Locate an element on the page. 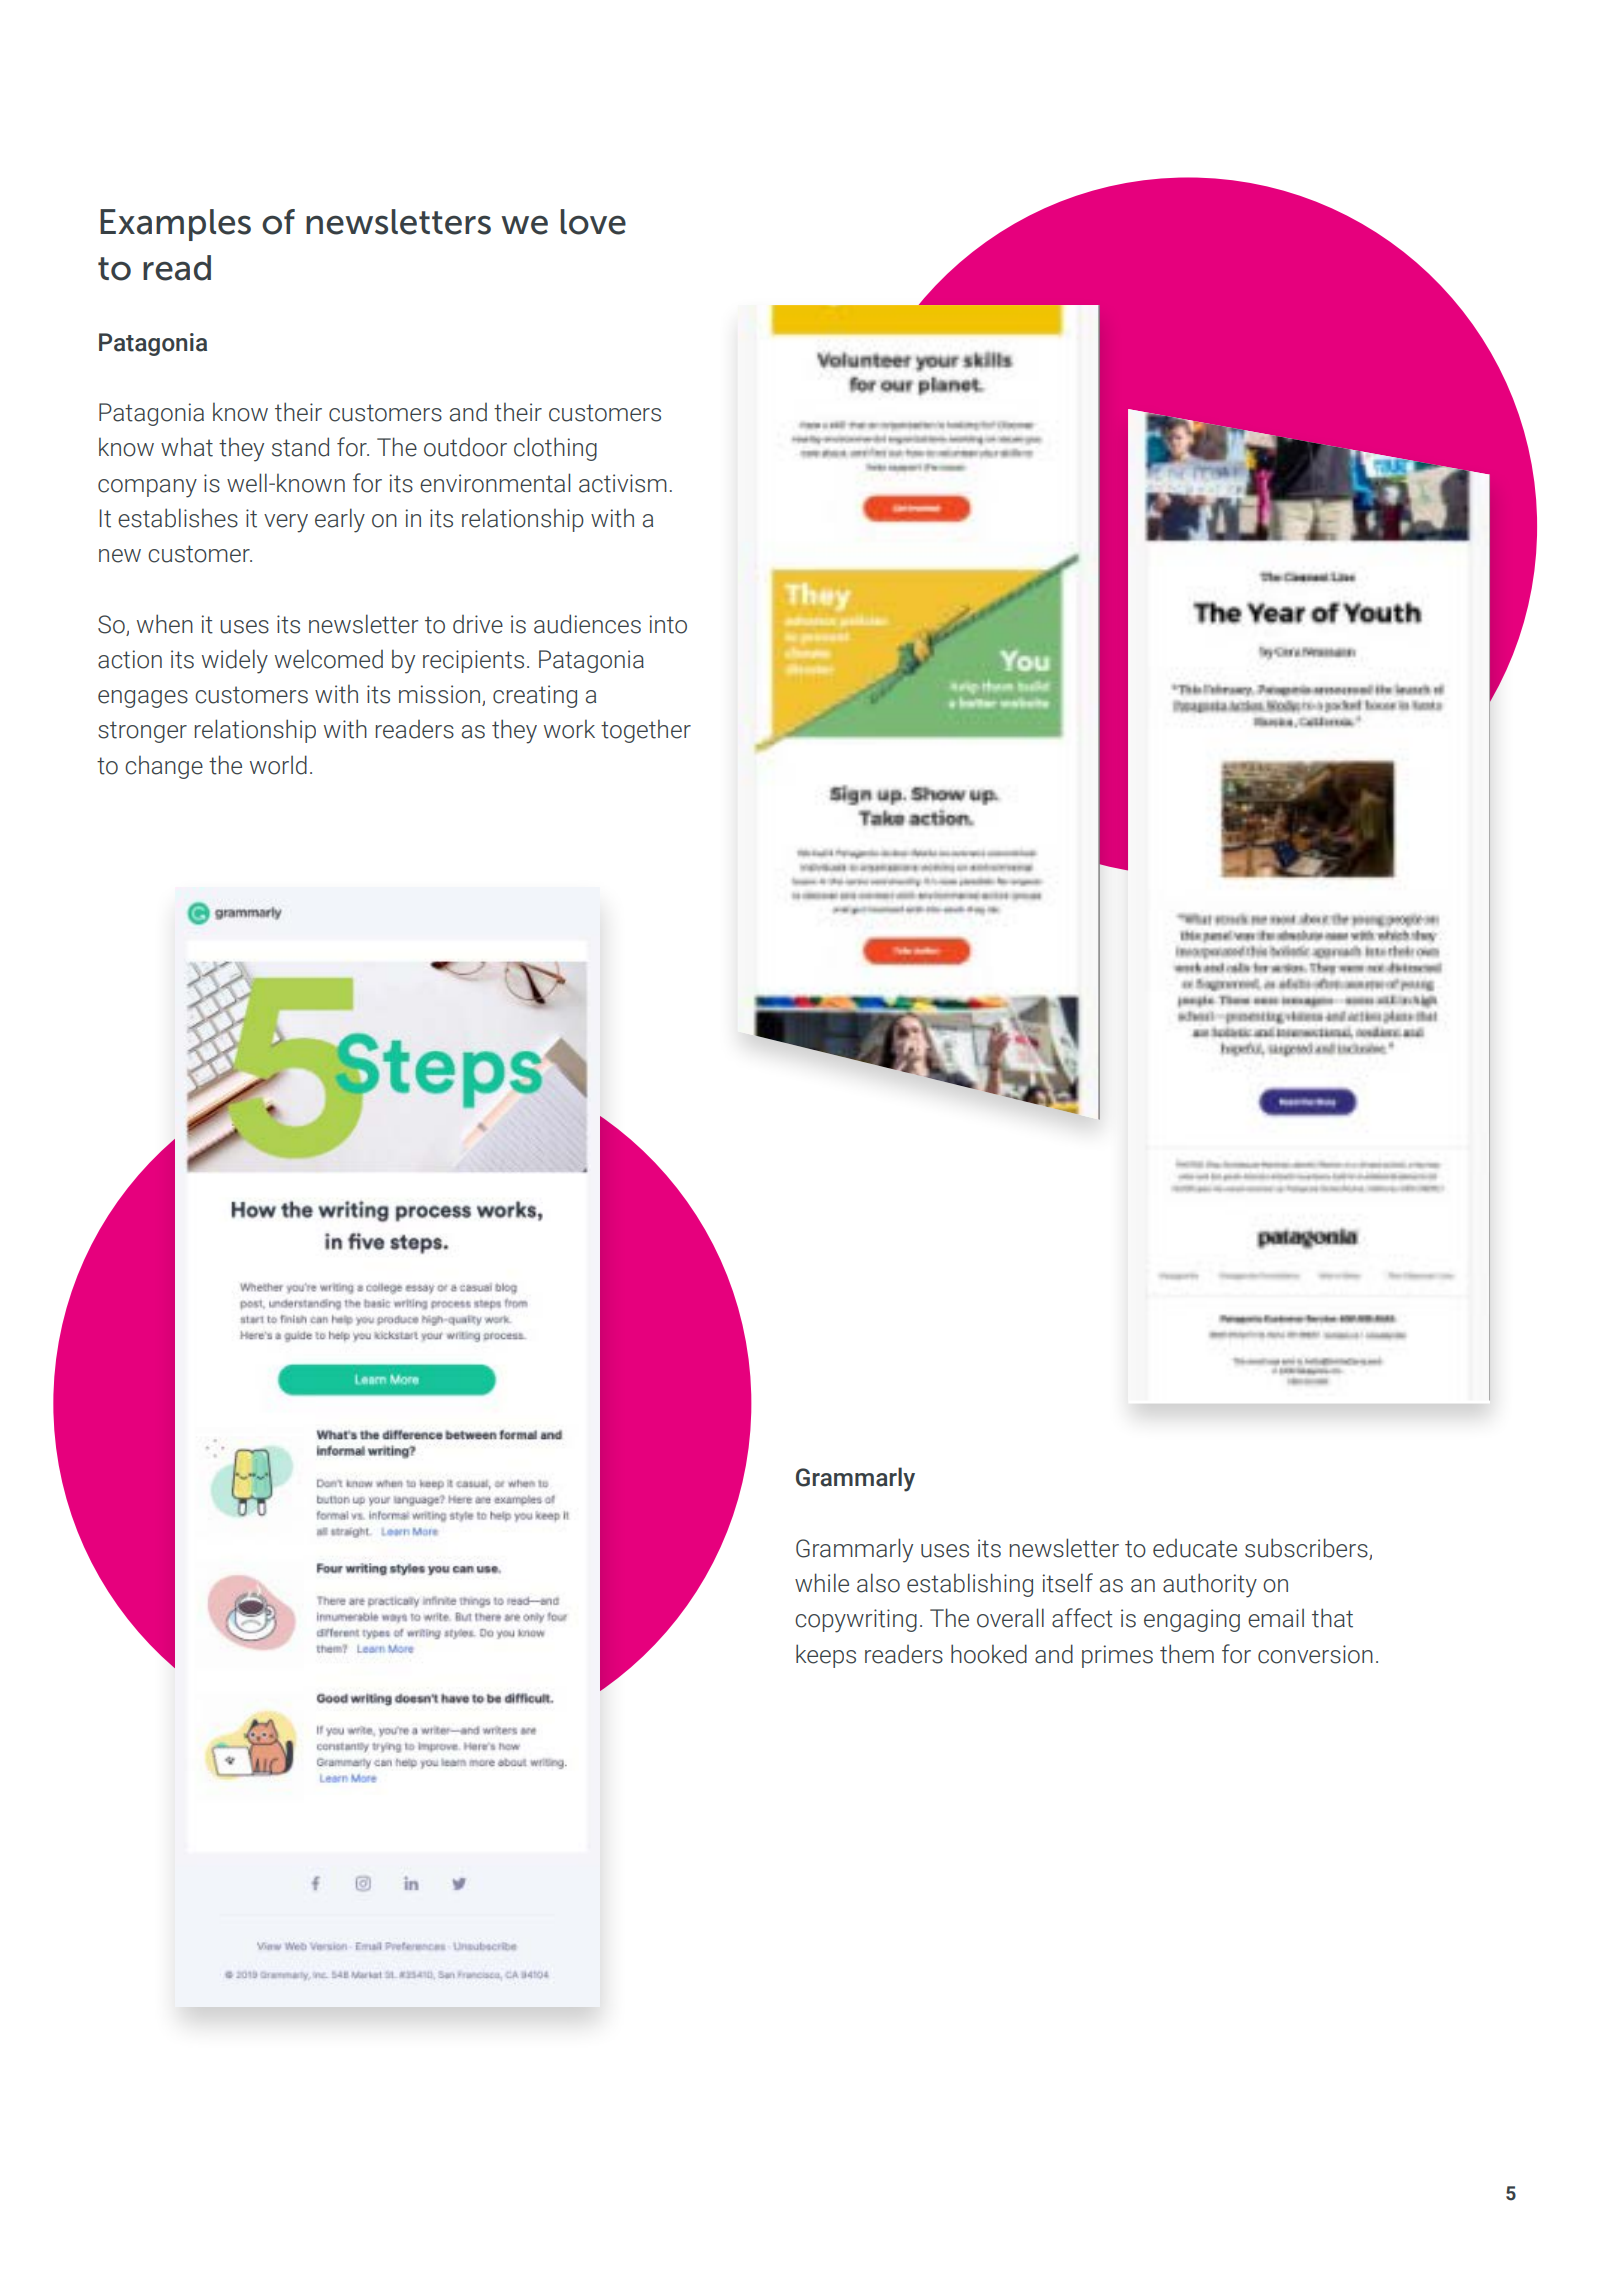  together is located at coordinates (646, 731).
